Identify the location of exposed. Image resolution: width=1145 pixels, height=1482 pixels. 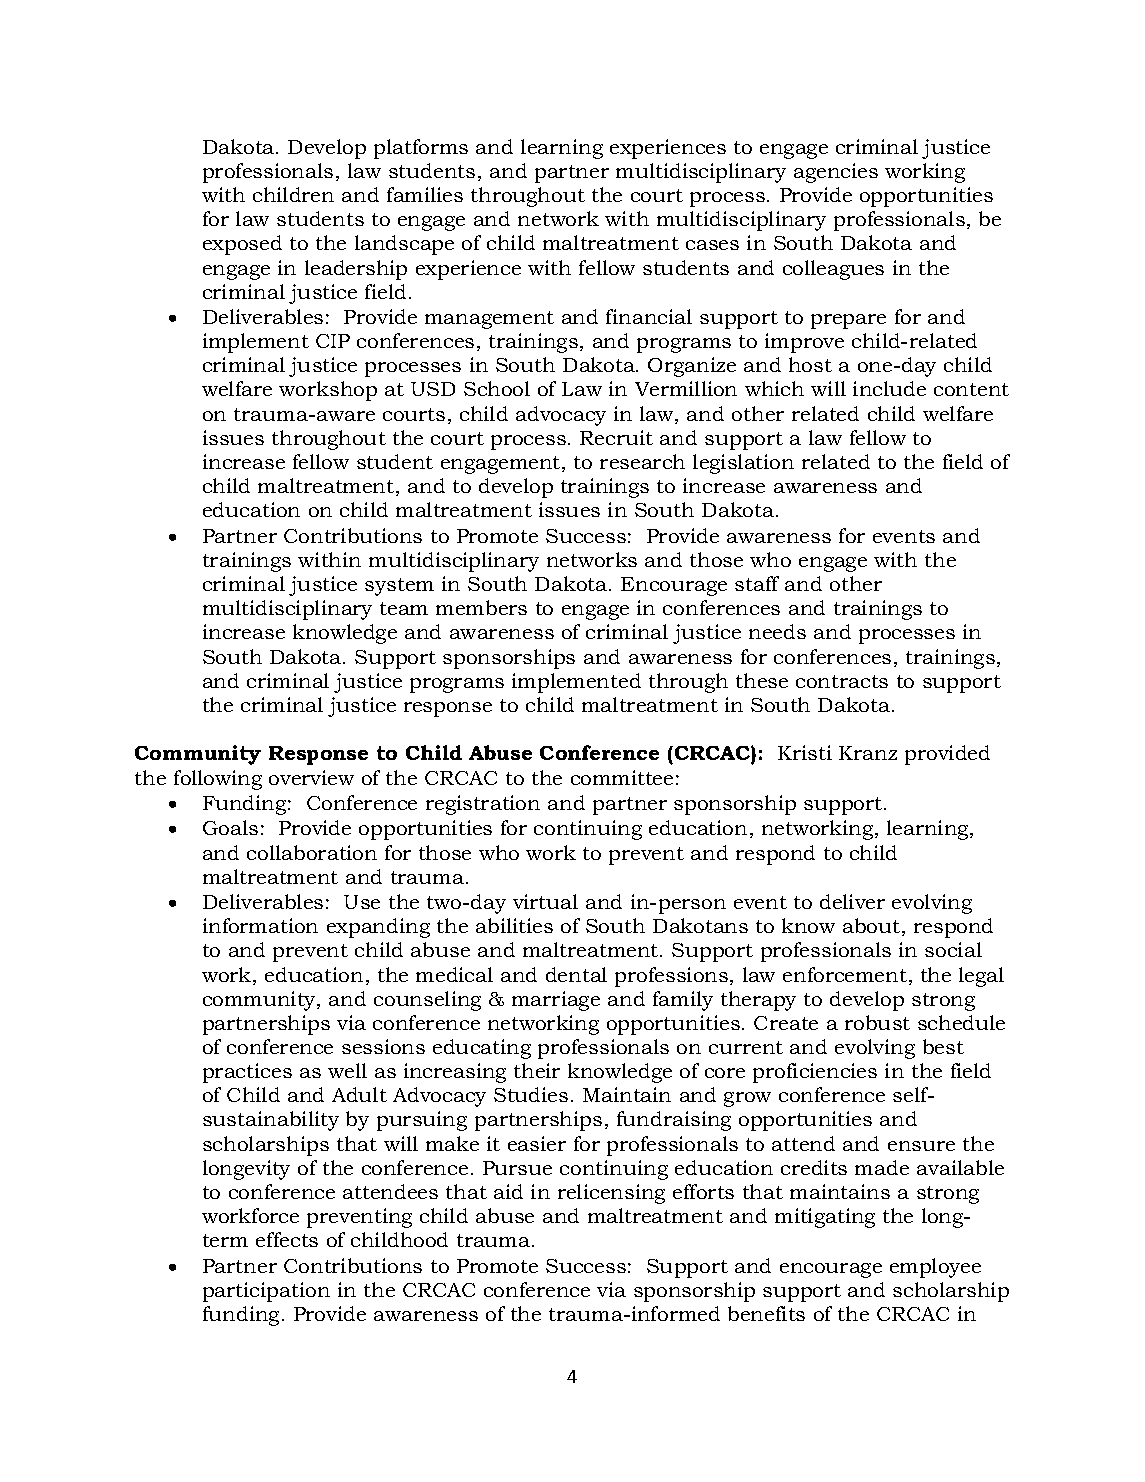
(242, 245).
